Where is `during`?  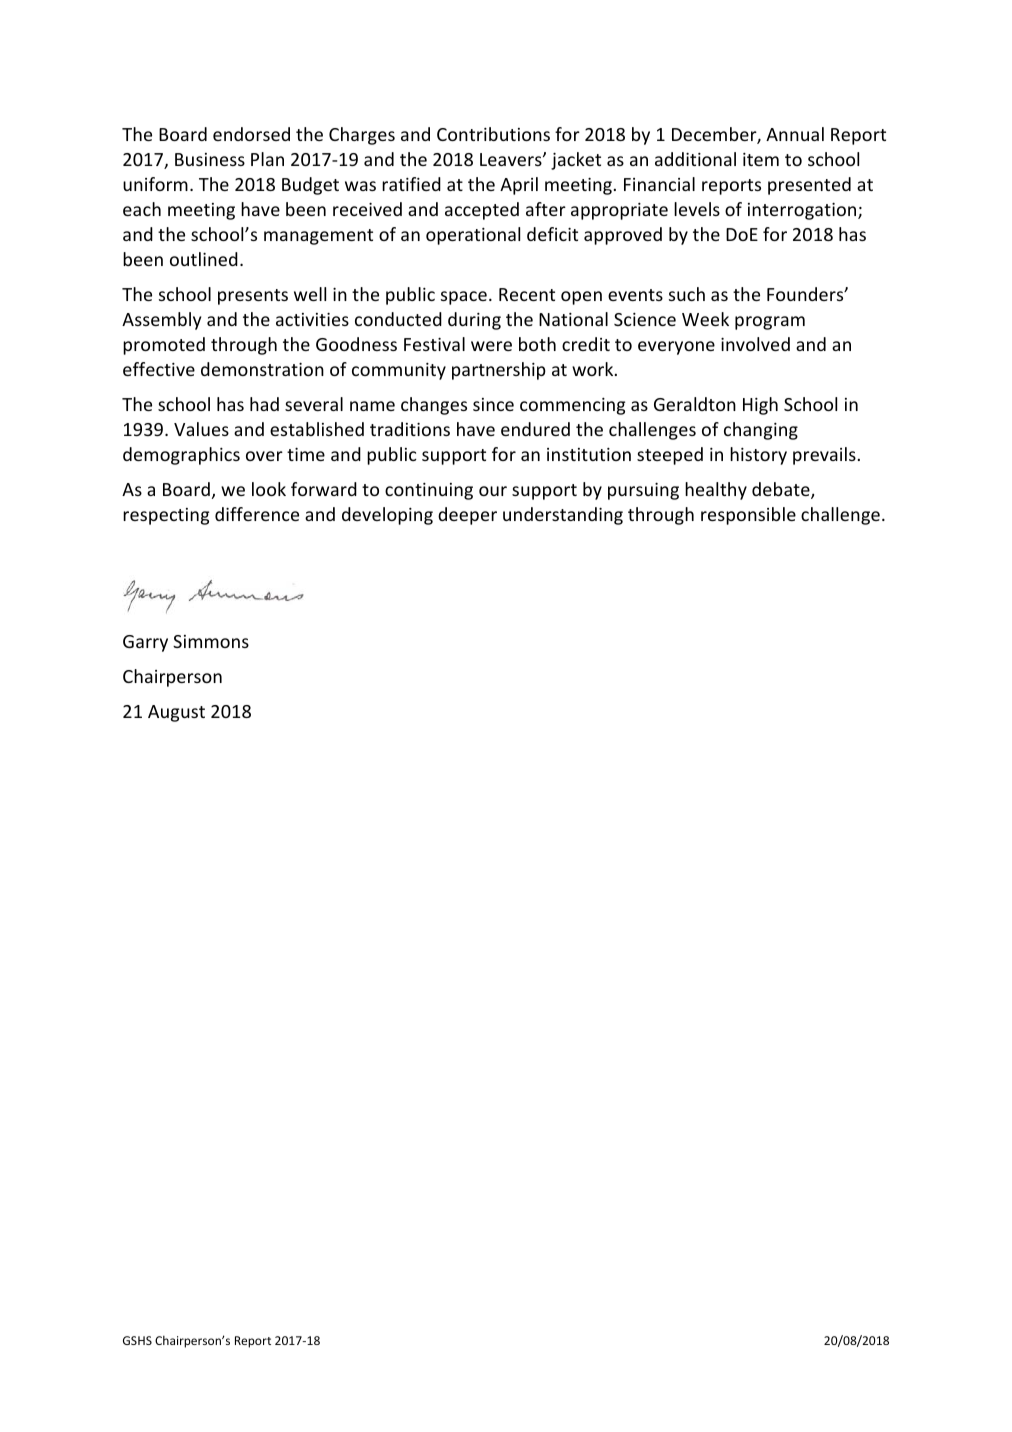 during is located at coordinates (474, 321).
